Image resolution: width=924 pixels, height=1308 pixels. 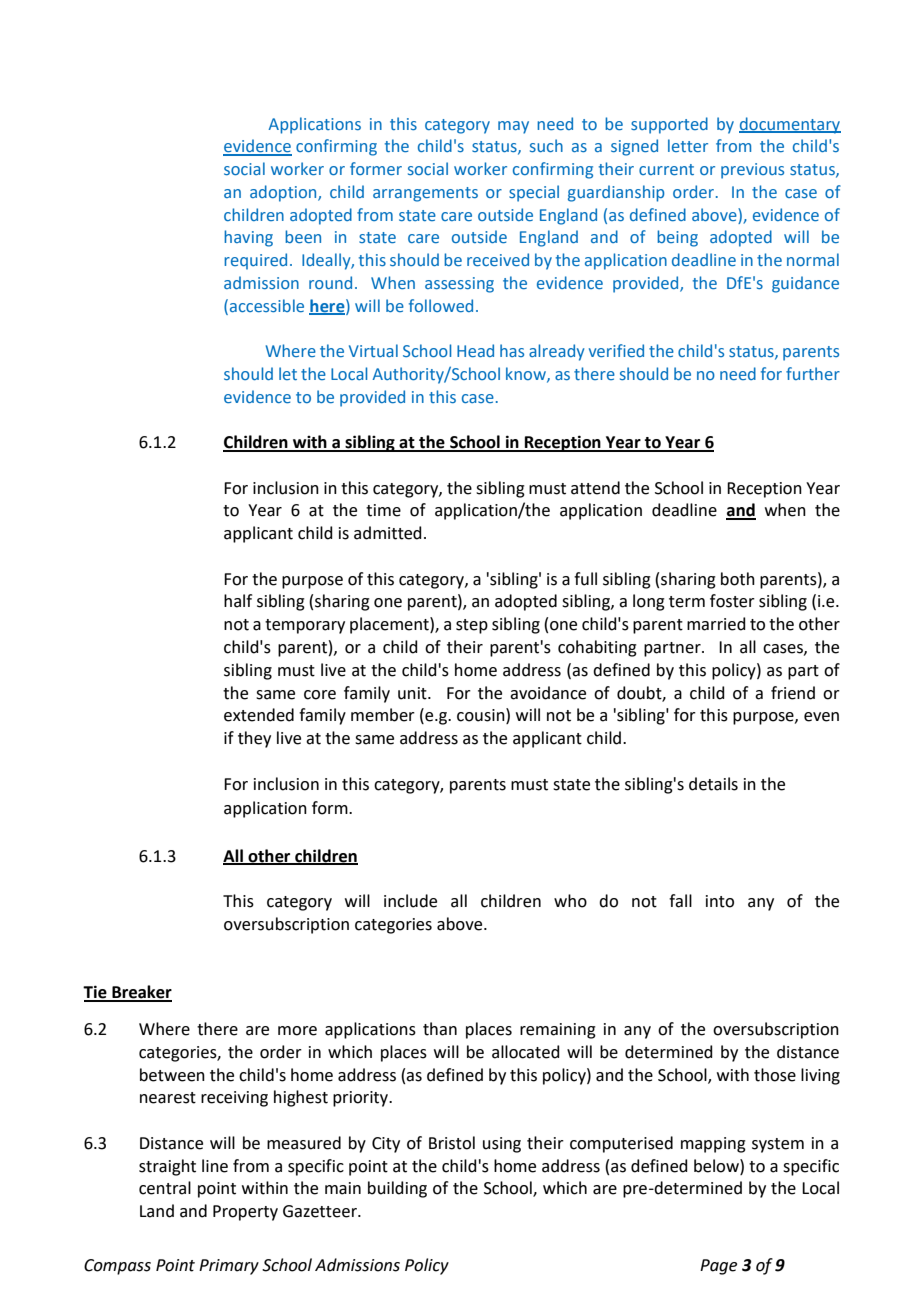 What do you see at coordinates (397, 1189) in the image?
I see `building` at bounding box center [397, 1189].
